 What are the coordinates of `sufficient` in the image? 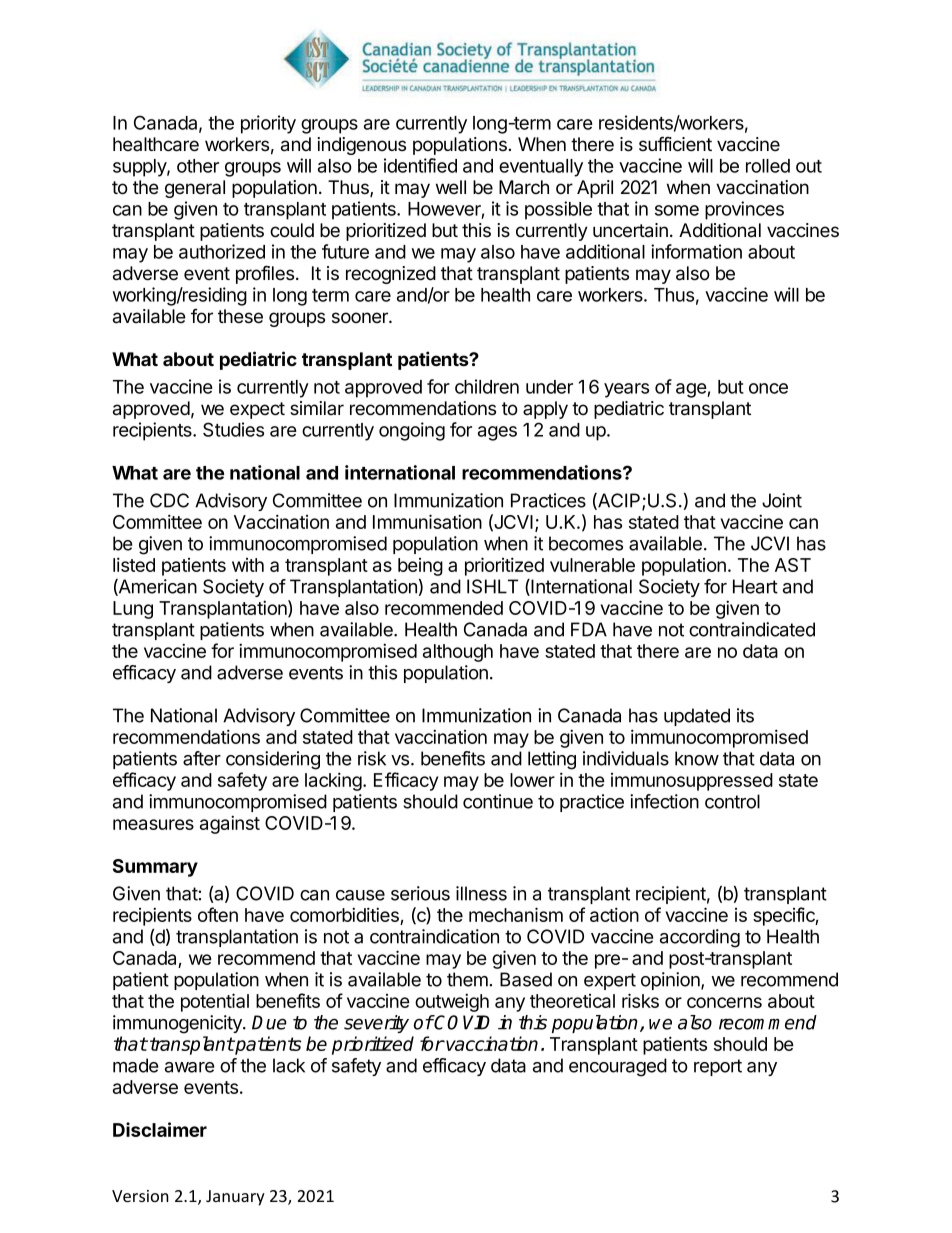 It's located at (675, 144).
